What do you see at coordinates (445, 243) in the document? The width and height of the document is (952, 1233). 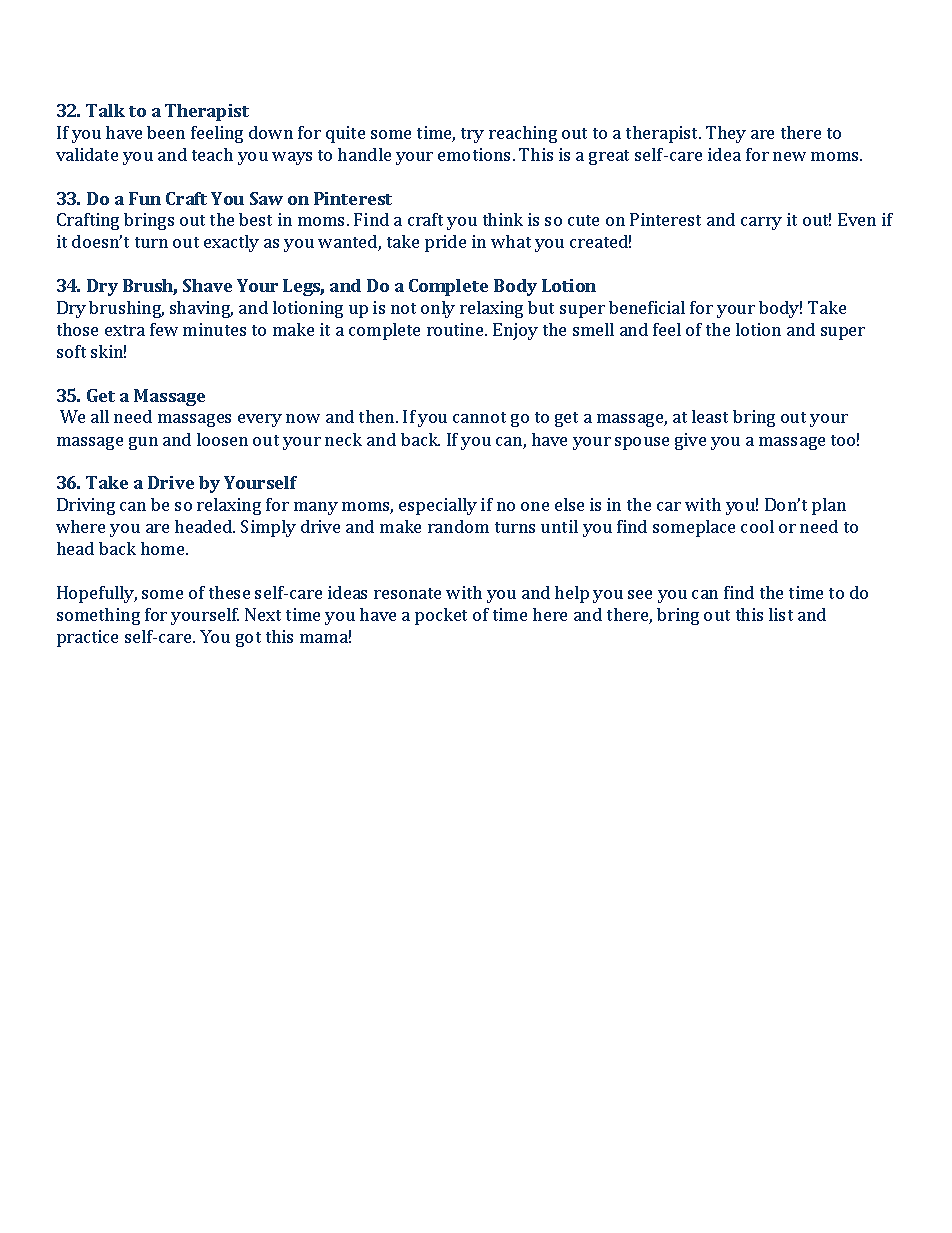 I see `pride` at bounding box center [445, 243].
